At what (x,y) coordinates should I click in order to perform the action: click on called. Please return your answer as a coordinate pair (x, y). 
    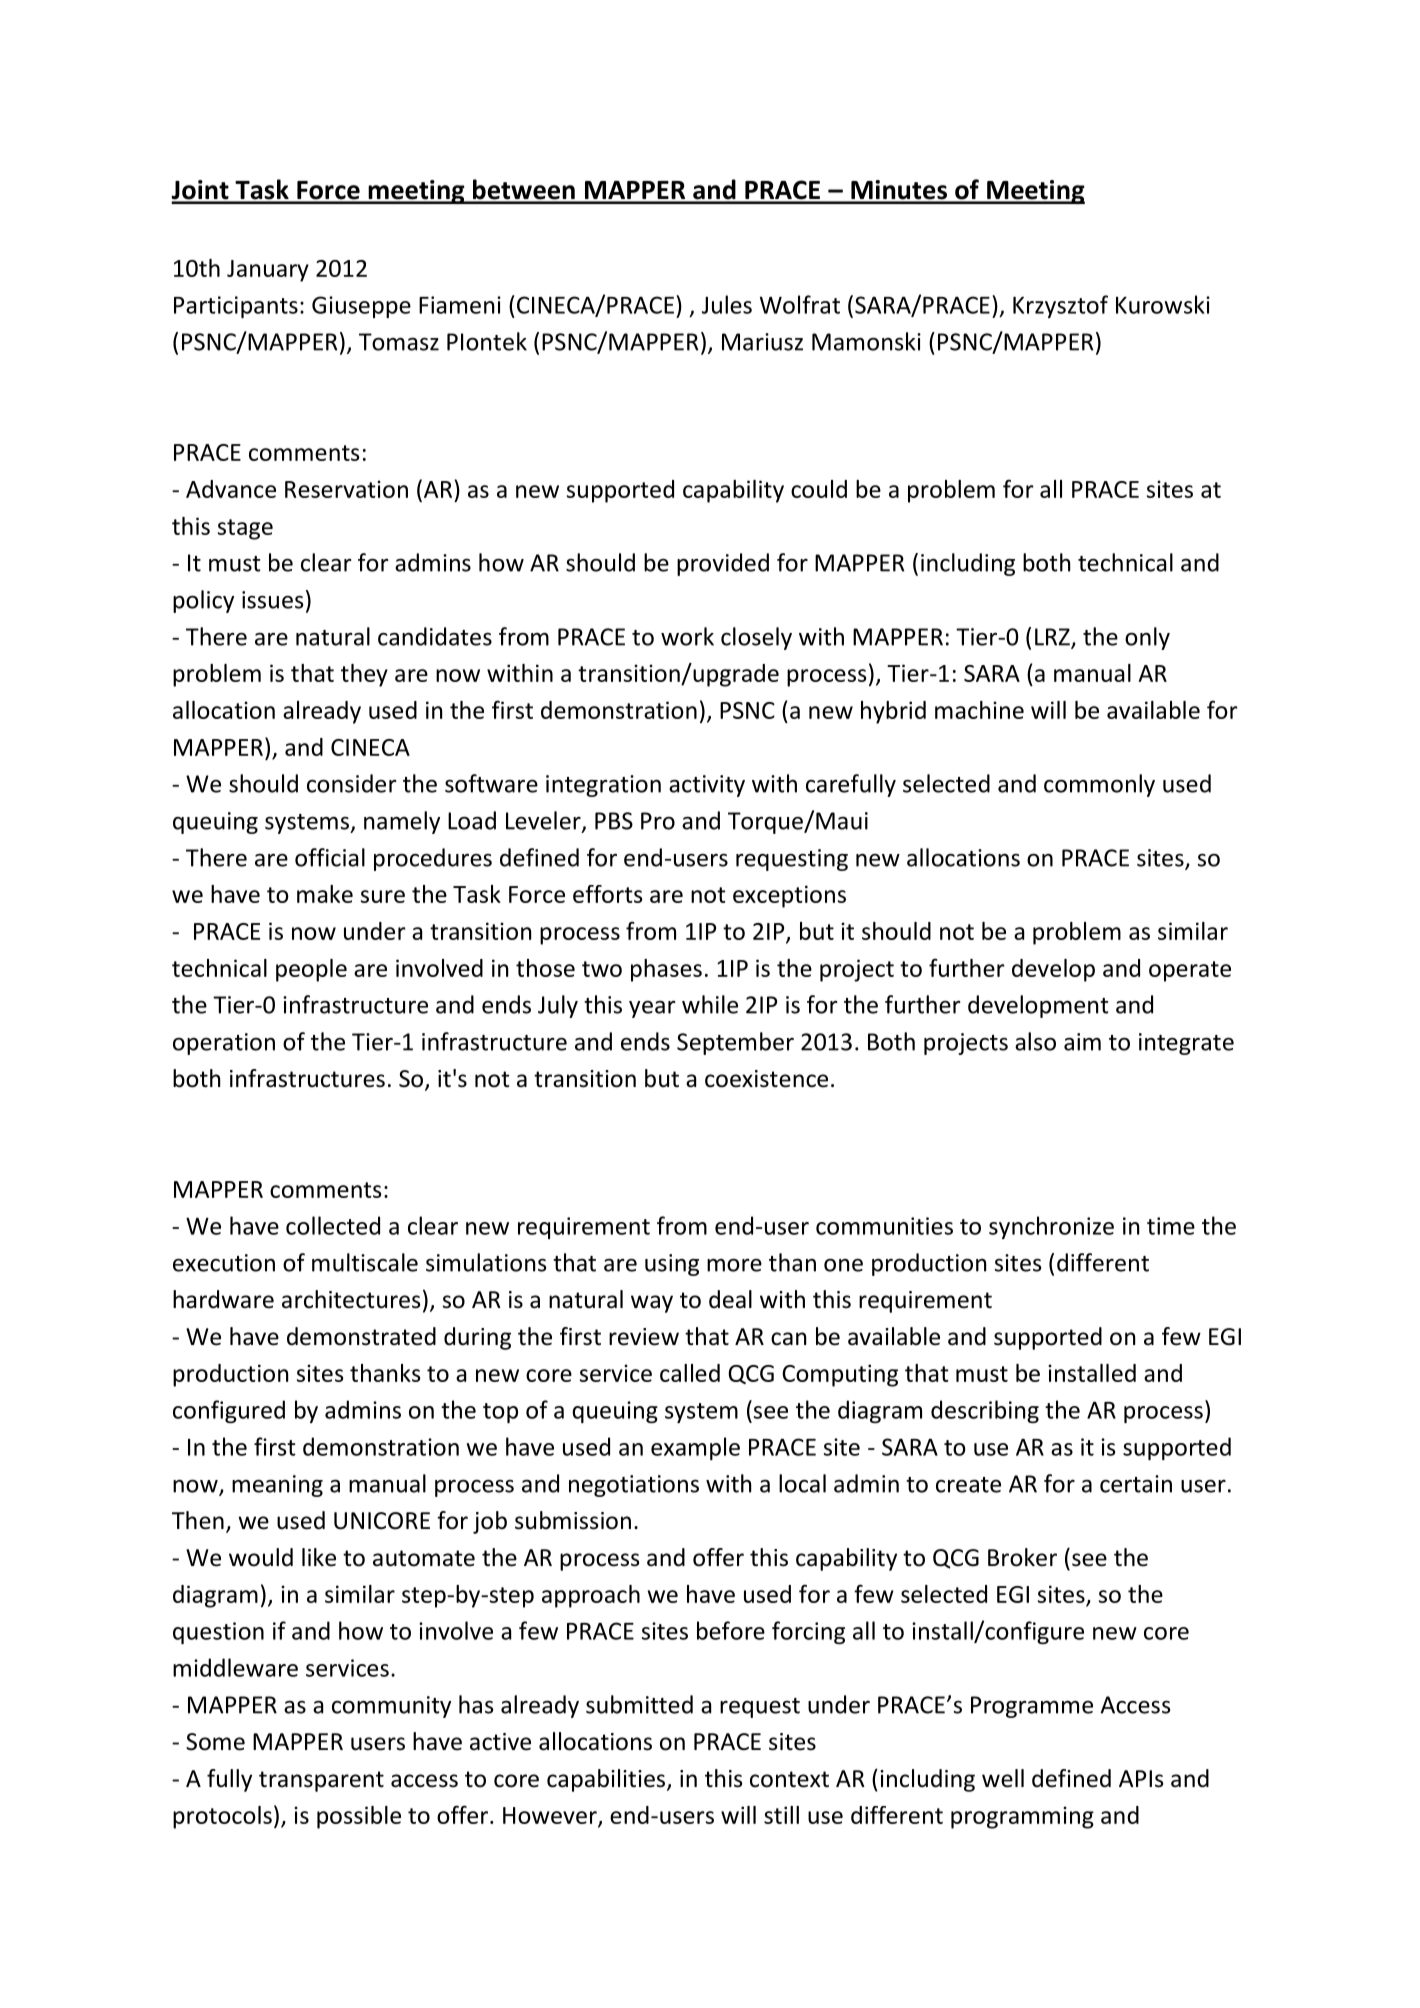
    Looking at the image, I should click on (690, 1373).
